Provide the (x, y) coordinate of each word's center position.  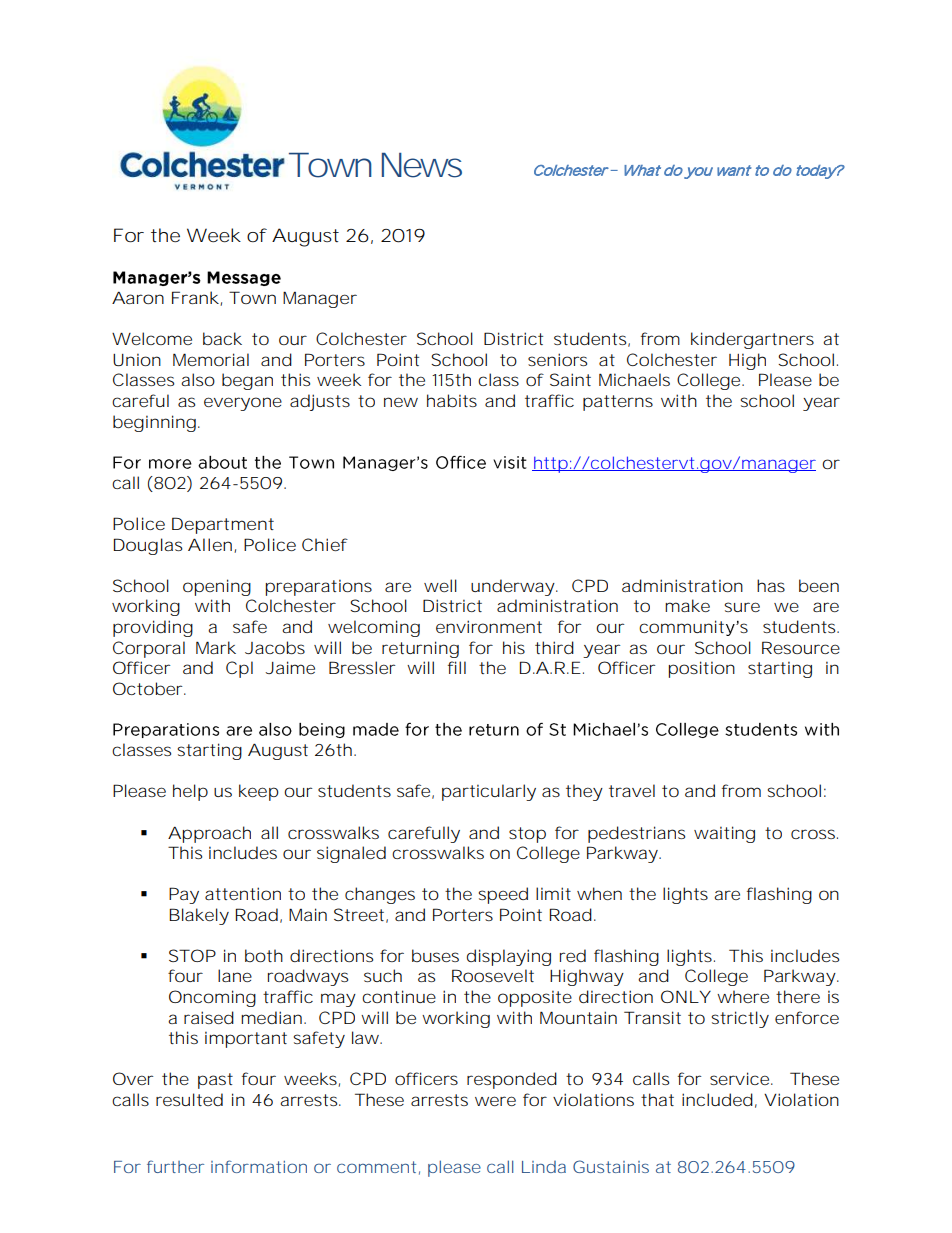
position (702, 669)
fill (457, 667)
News (422, 165)
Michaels (634, 379)
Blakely (199, 916)
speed (503, 895)
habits (452, 401)
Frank (195, 297)
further (175, 1166)
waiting (724, 834)
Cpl (239, 669)
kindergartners (752, 340)
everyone (243, 404)
